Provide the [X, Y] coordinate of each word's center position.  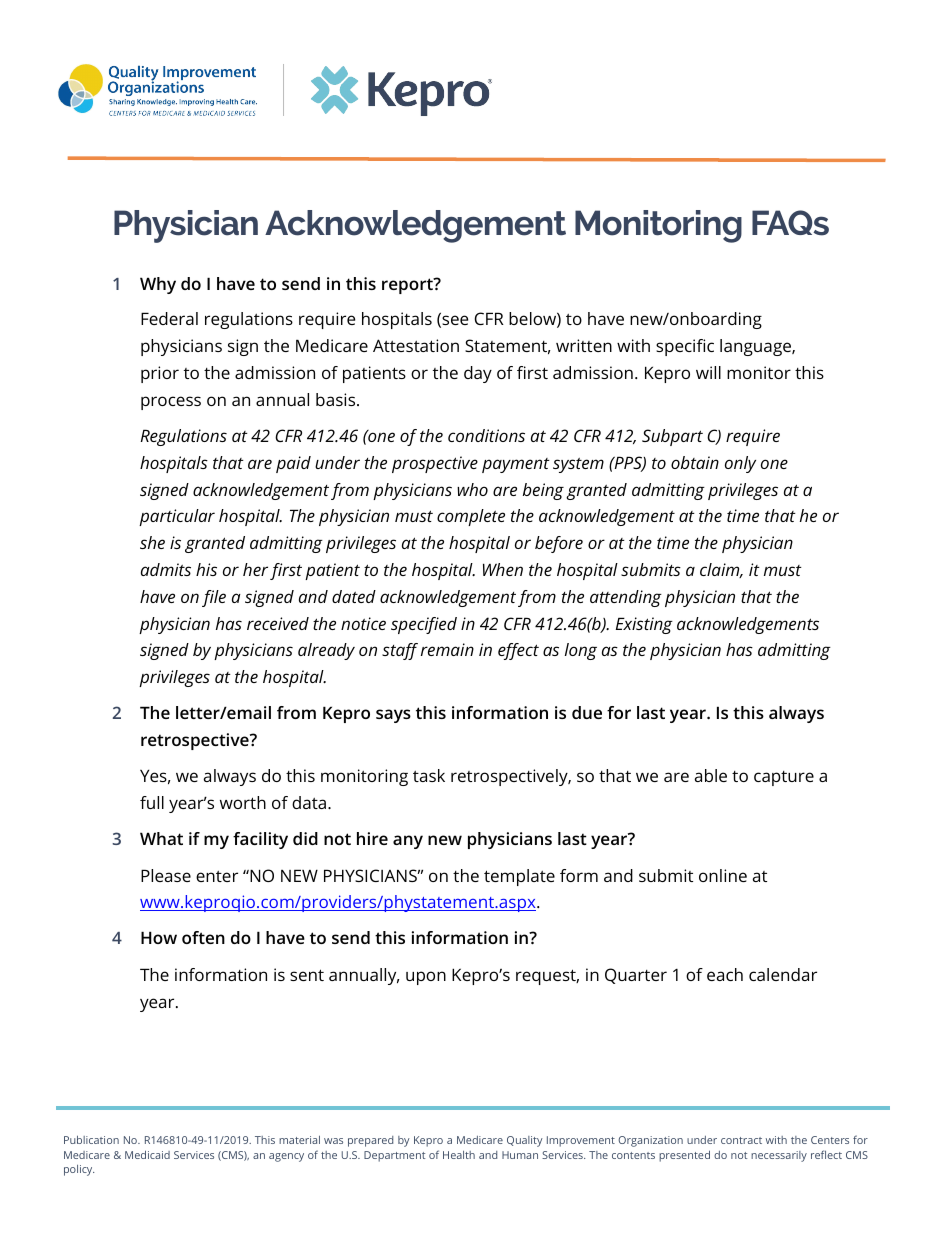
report [408, 286]
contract [741, 1140]
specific [685, 347]
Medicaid [147, 1154]
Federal [169, 318]
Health [459, 1155]
